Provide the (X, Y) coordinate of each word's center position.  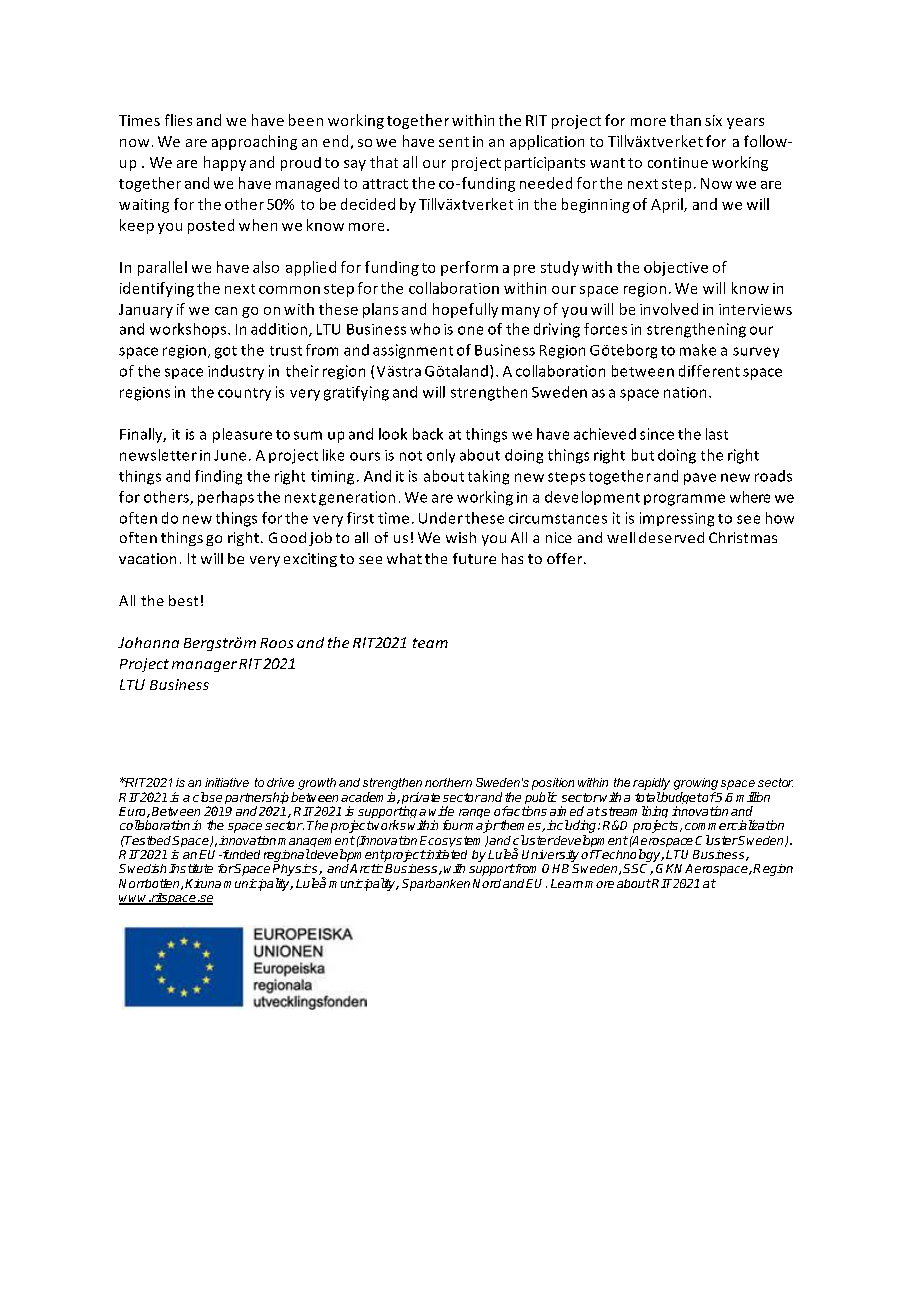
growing (696, 784)
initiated (445, 854)
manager (204, 666)
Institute (191, 868)
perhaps (226, 498)
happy (225, 163)
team (430, 643)
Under (441, 518)
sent (454, 142)
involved (669, 309)
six (713, 120)
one (470, 330)
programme (684, 500)
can (226, 311)
